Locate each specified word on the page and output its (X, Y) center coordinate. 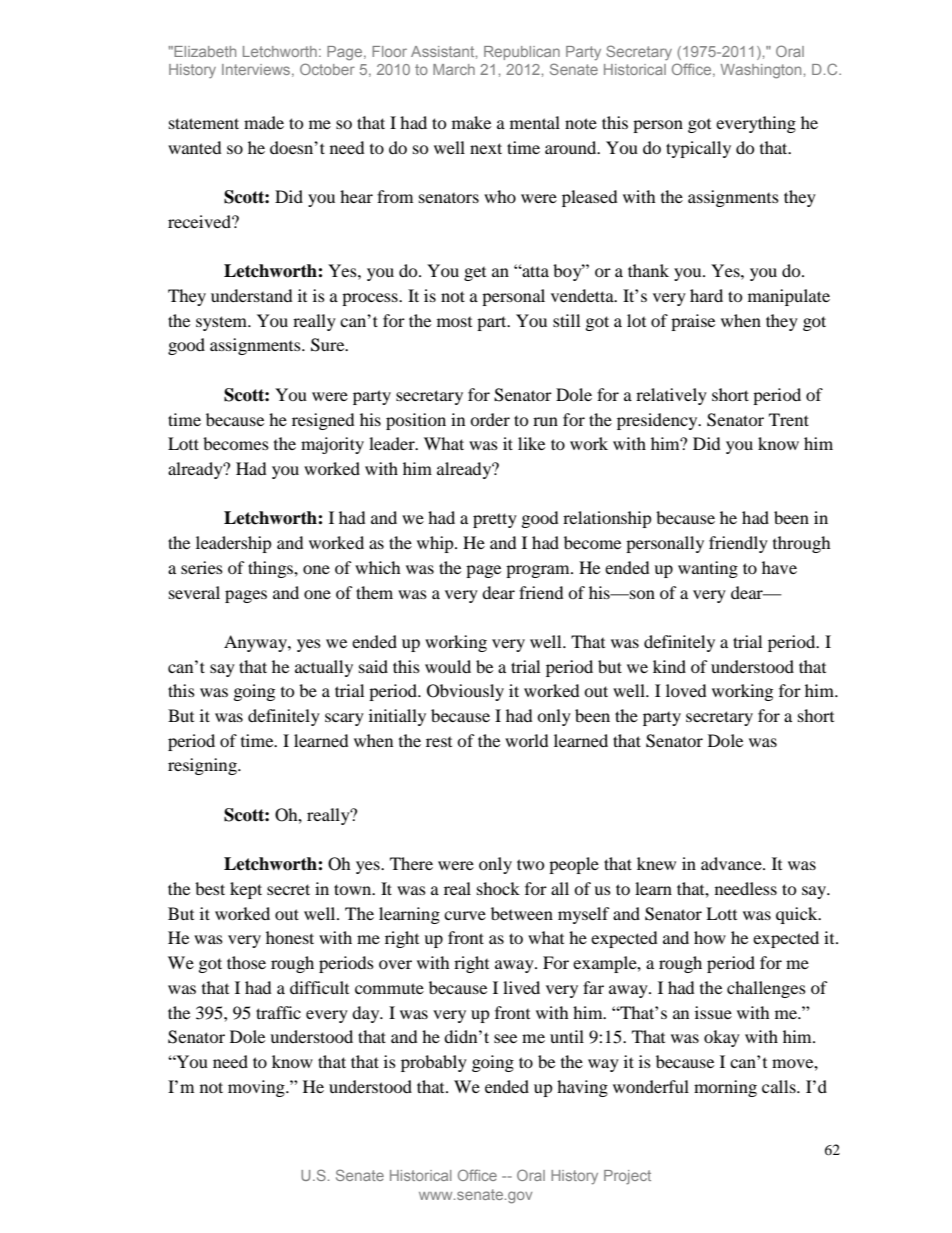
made (264, 122)
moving (257, 1088)
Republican (522, 53)
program (539, 571)
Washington (761, 71)
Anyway (256, 643)
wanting (708, 569)
